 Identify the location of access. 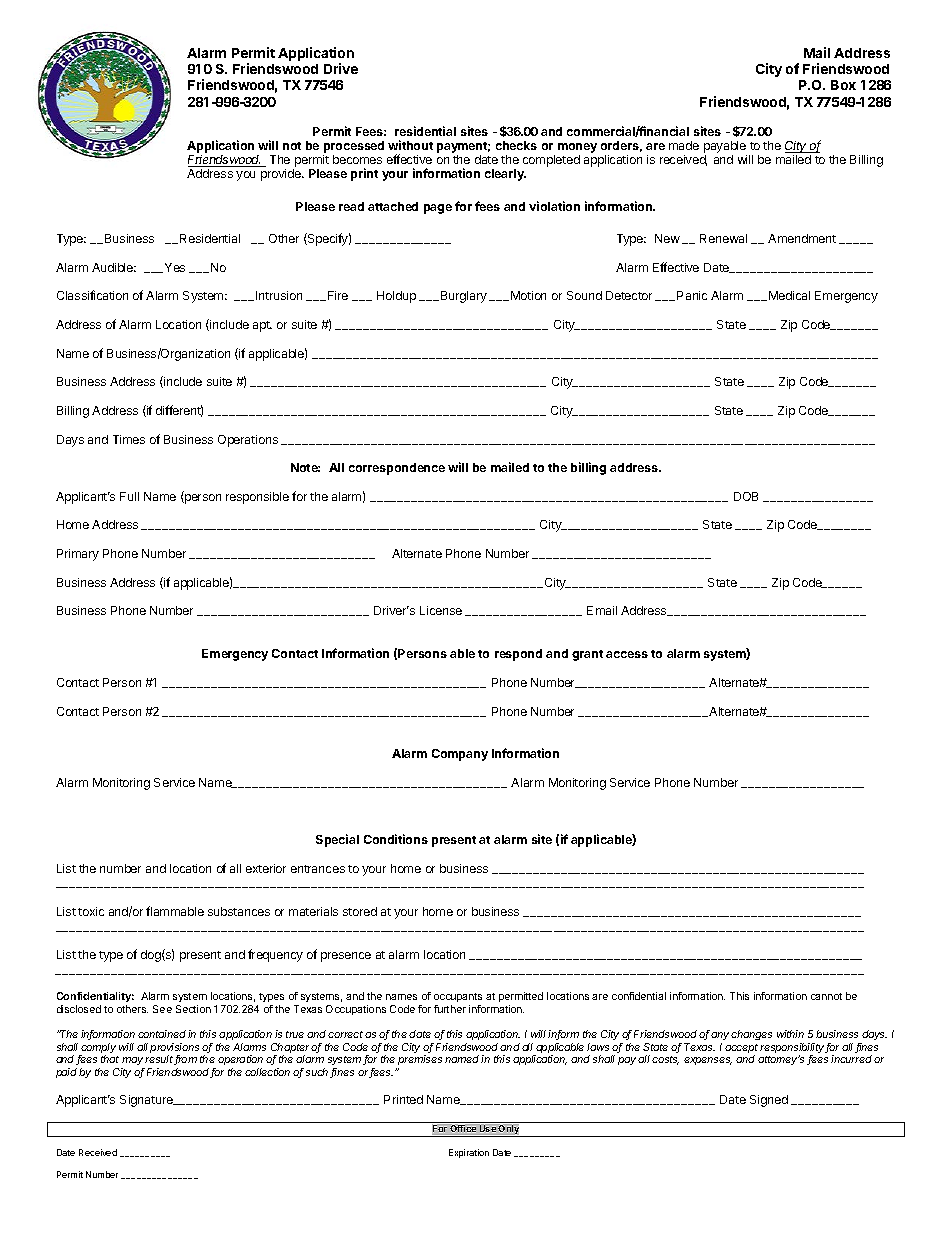
(627, 654).
